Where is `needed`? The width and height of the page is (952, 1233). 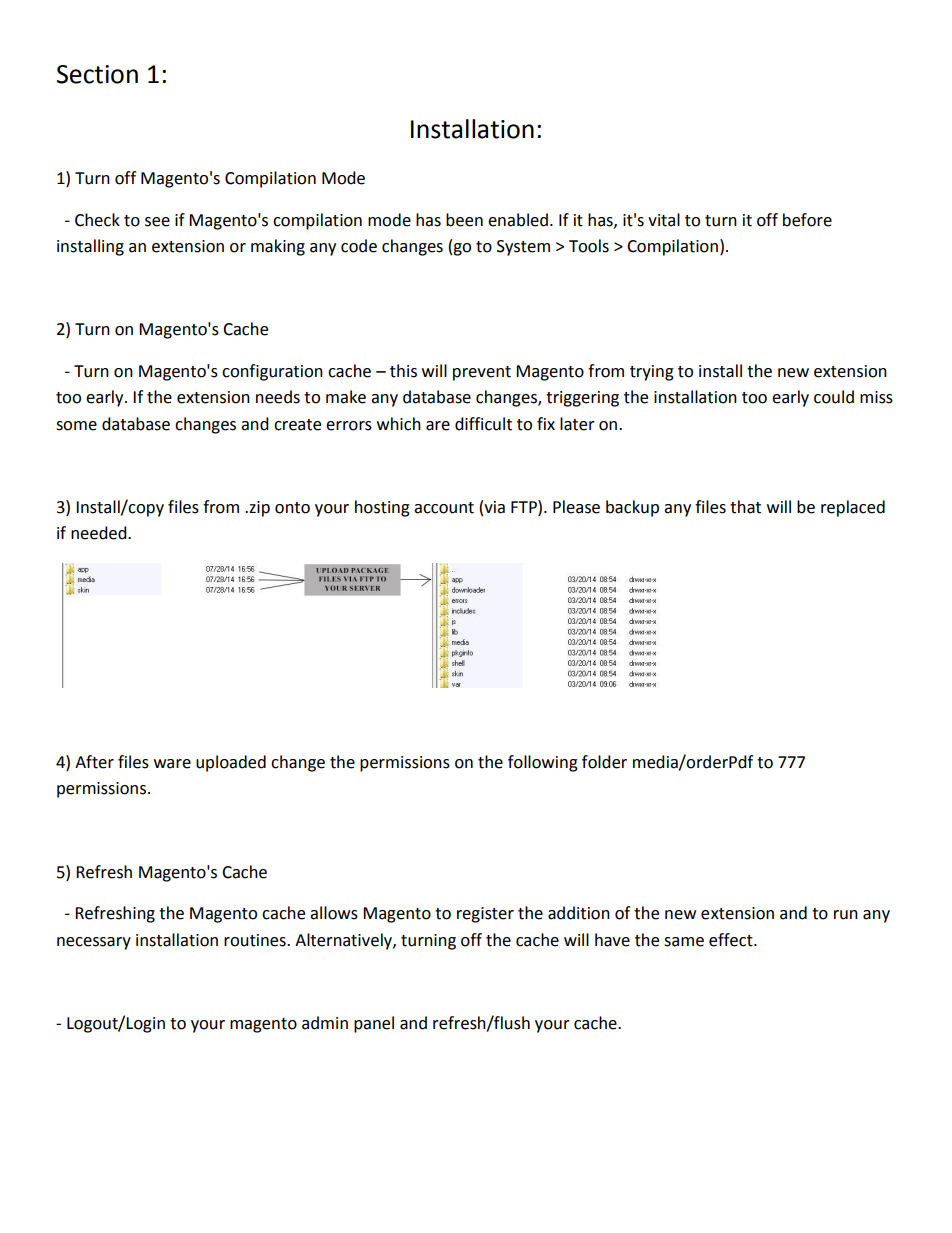
needed is located at coordinates (100, 533).
